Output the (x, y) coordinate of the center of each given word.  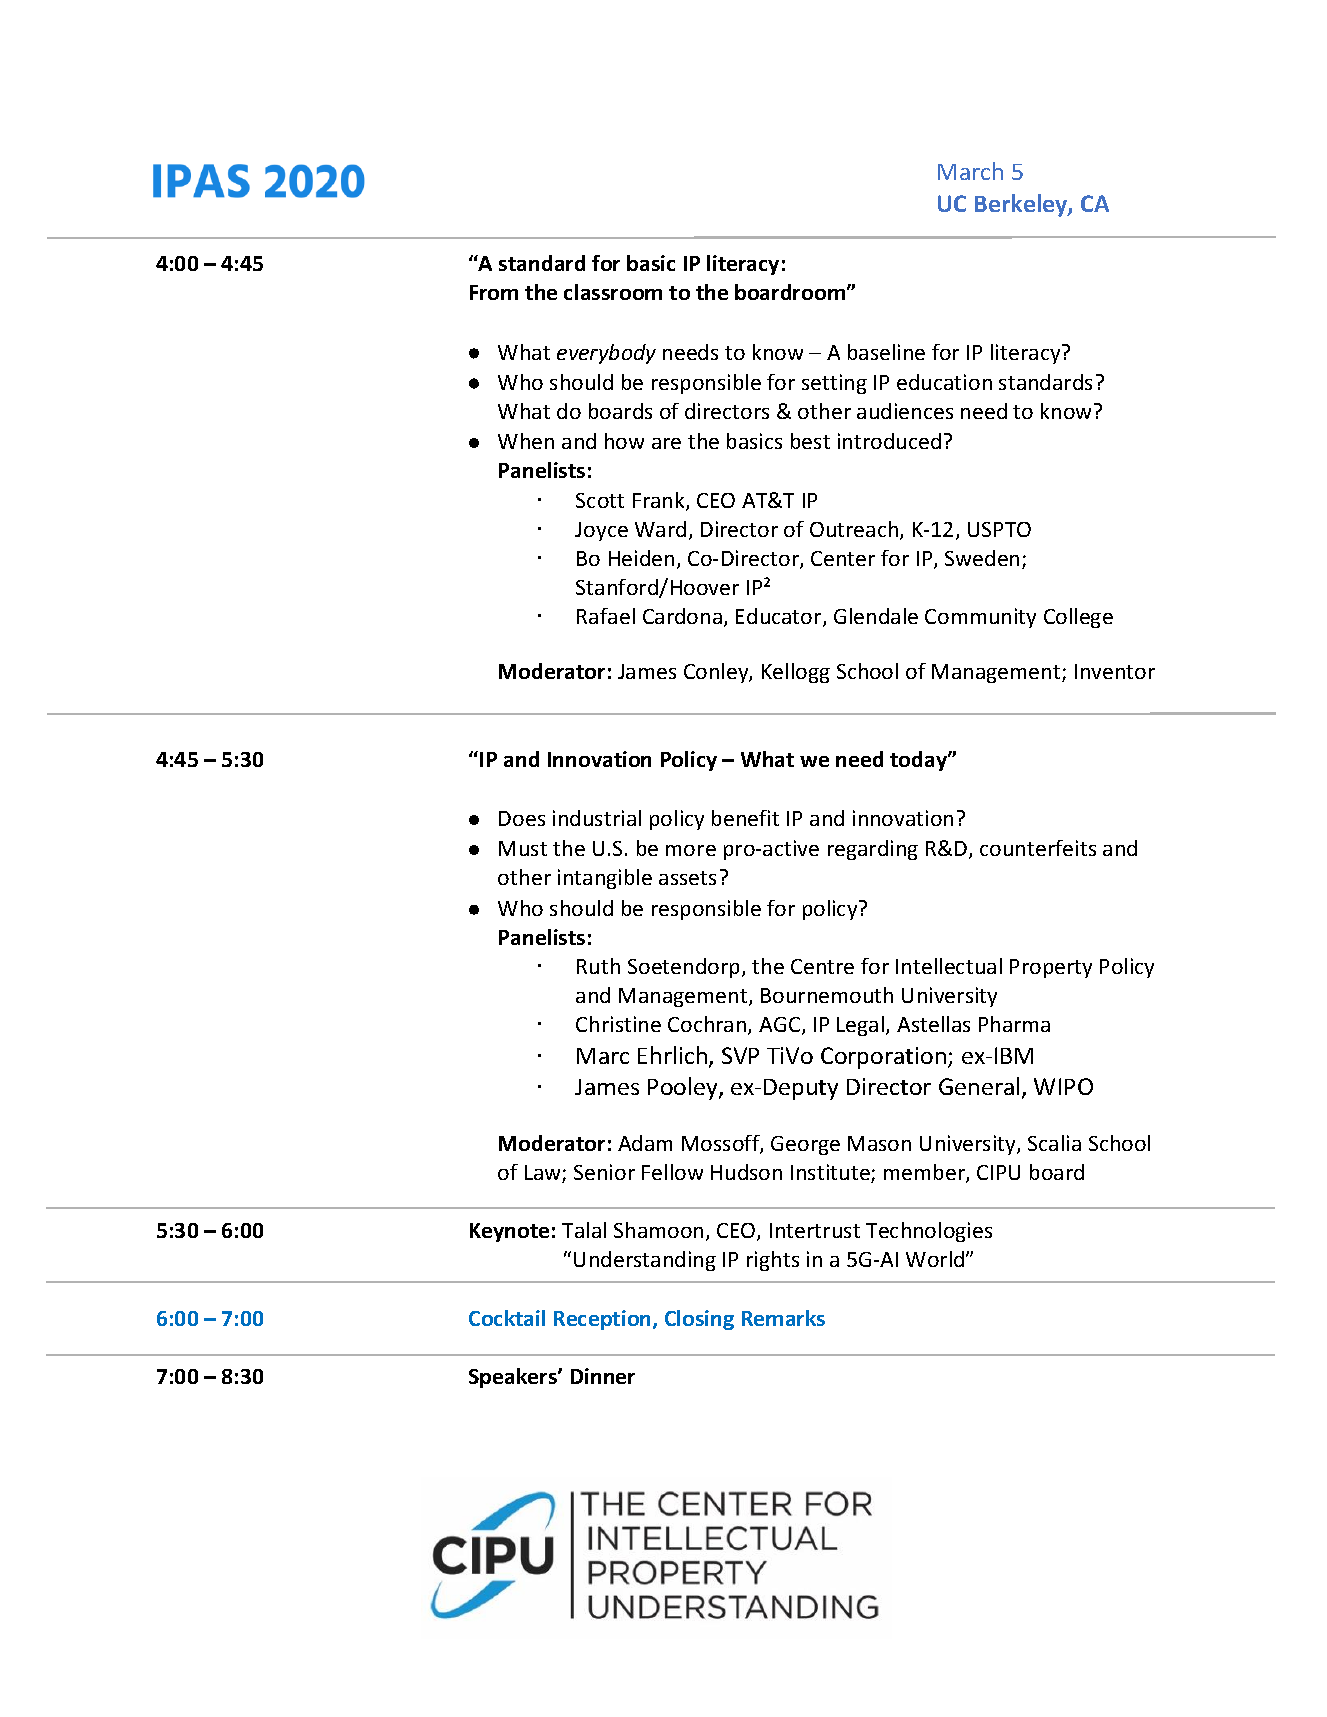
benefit (745, 818)
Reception (604, 1320)
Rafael (606, 616)
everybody (606, 354)
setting (834, 384)
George (805, 1145)
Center (843, 558)
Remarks (783, 1318)
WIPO (1063, 1086)
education (944, 382)
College (1078, 618)
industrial (597, 818)
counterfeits (1038, 848)
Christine (618, 1024)
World (936, 1259)
